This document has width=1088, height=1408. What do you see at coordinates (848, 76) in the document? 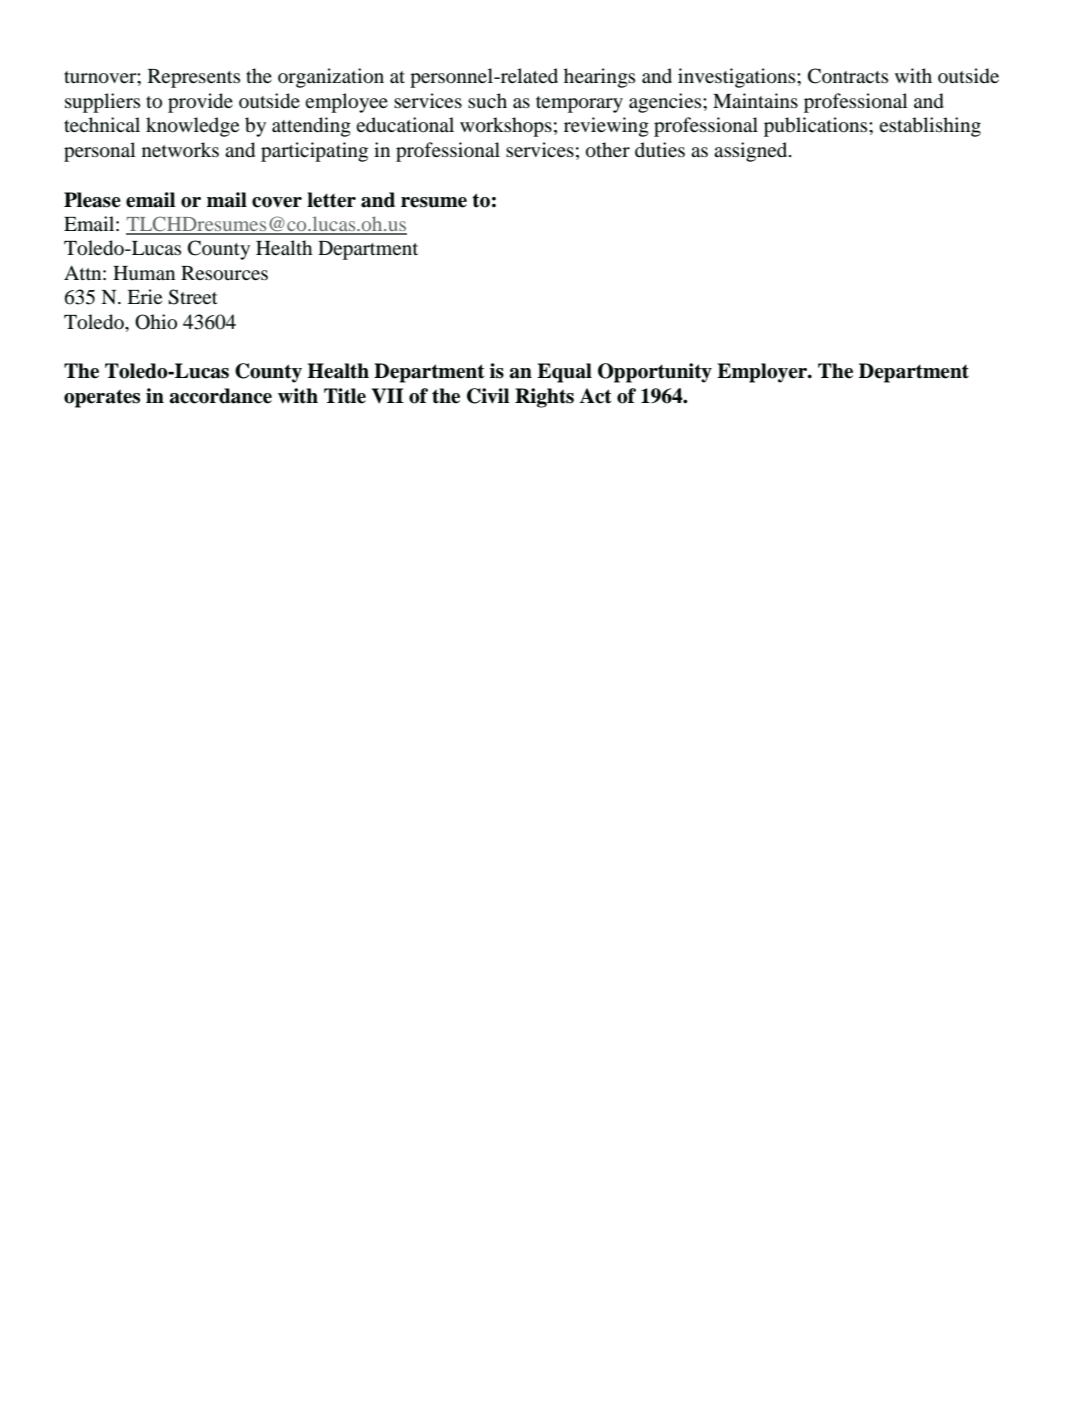
I see `Contracts` at bounding box center [848, 76].
